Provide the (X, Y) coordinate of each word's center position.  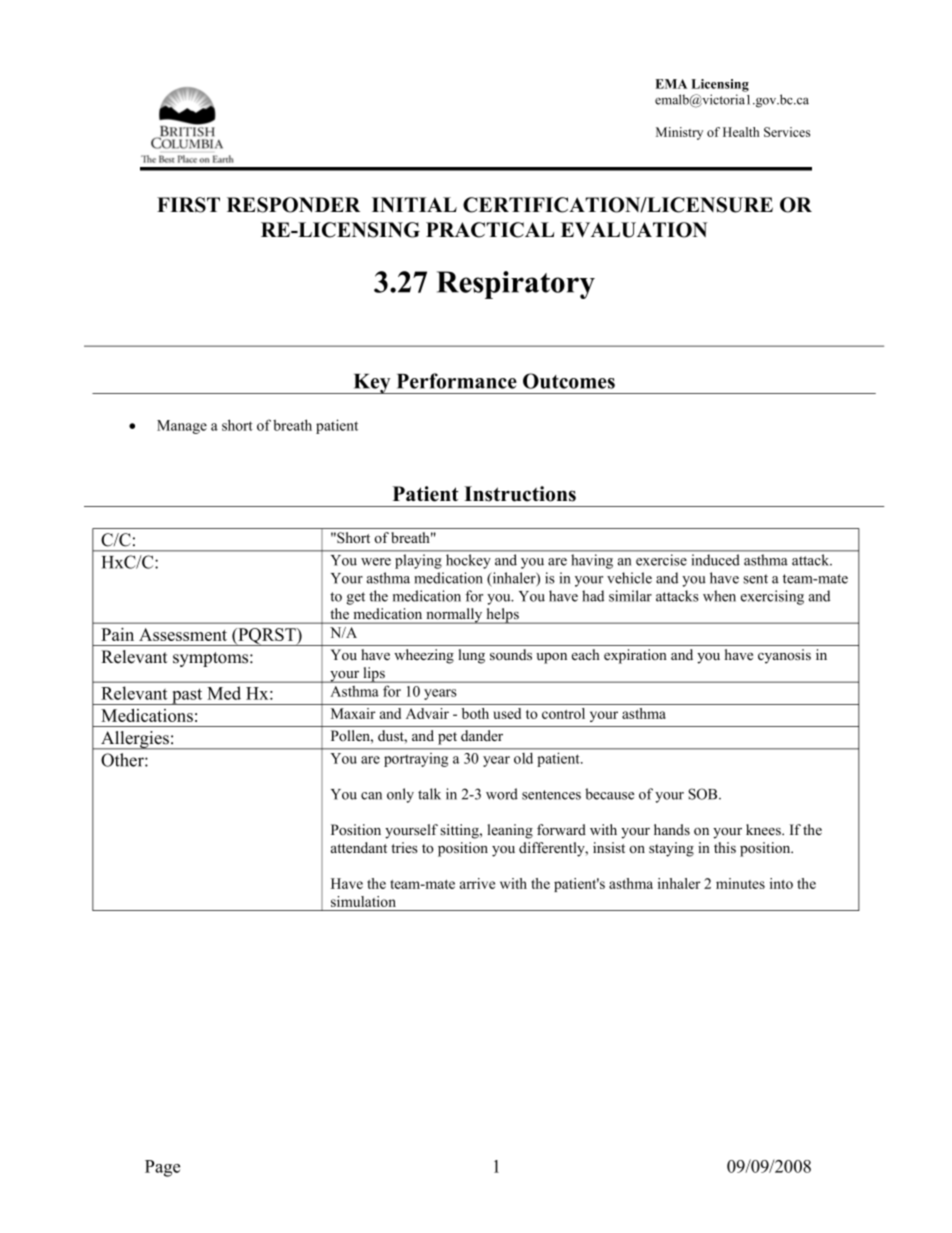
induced (715, 560)
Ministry (679, 133)
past (187, 696)
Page (162, 1168)
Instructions (520, 494)
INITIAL (414, 204)
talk (429, 794)
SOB (704, 794)
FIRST (188, 205)
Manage (182, 427)
